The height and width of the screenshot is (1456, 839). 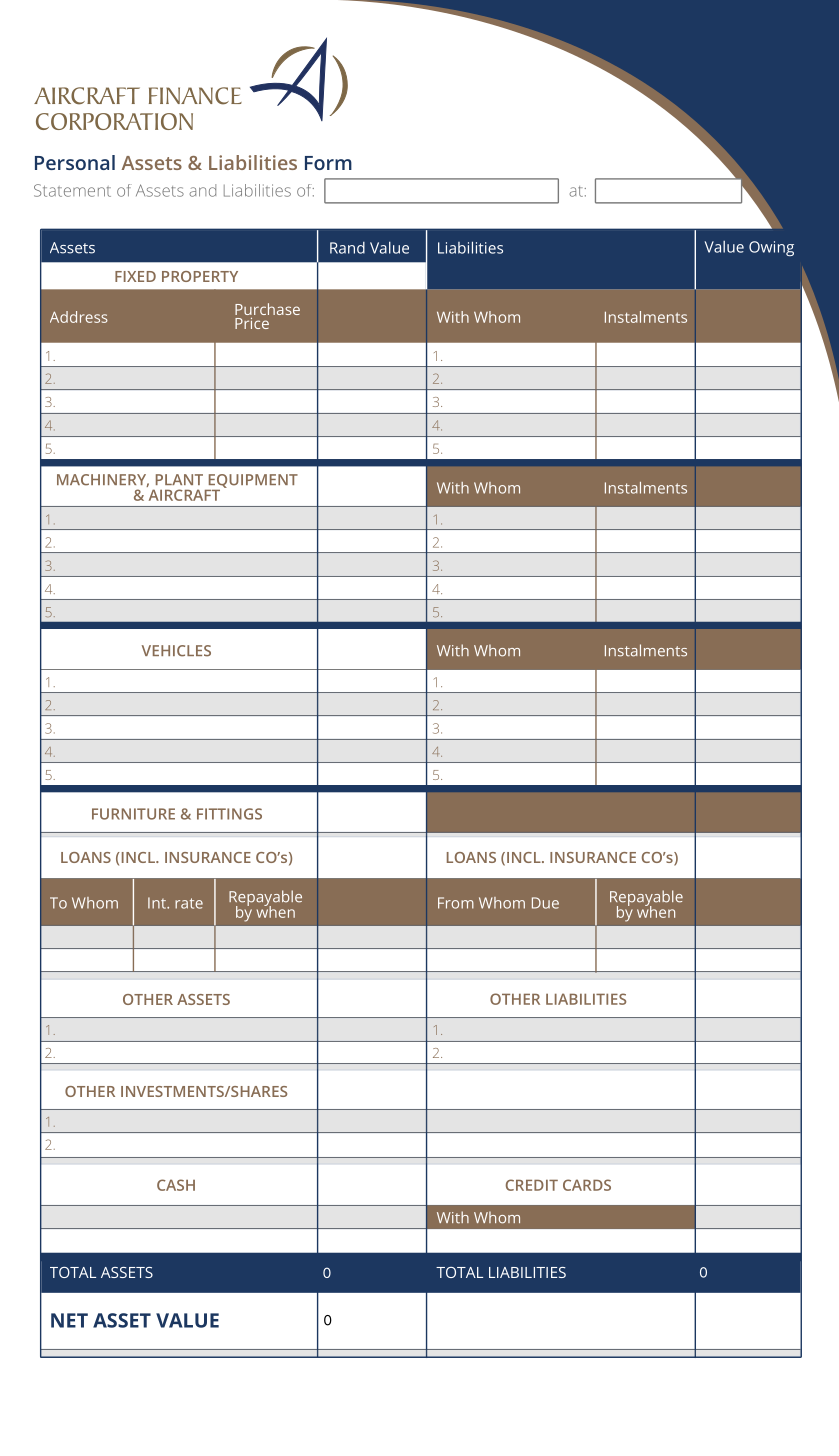 What do you see at coordinates (771, 248) in the screenshot?
I see `Owing` at bounding box center [771, 248].
